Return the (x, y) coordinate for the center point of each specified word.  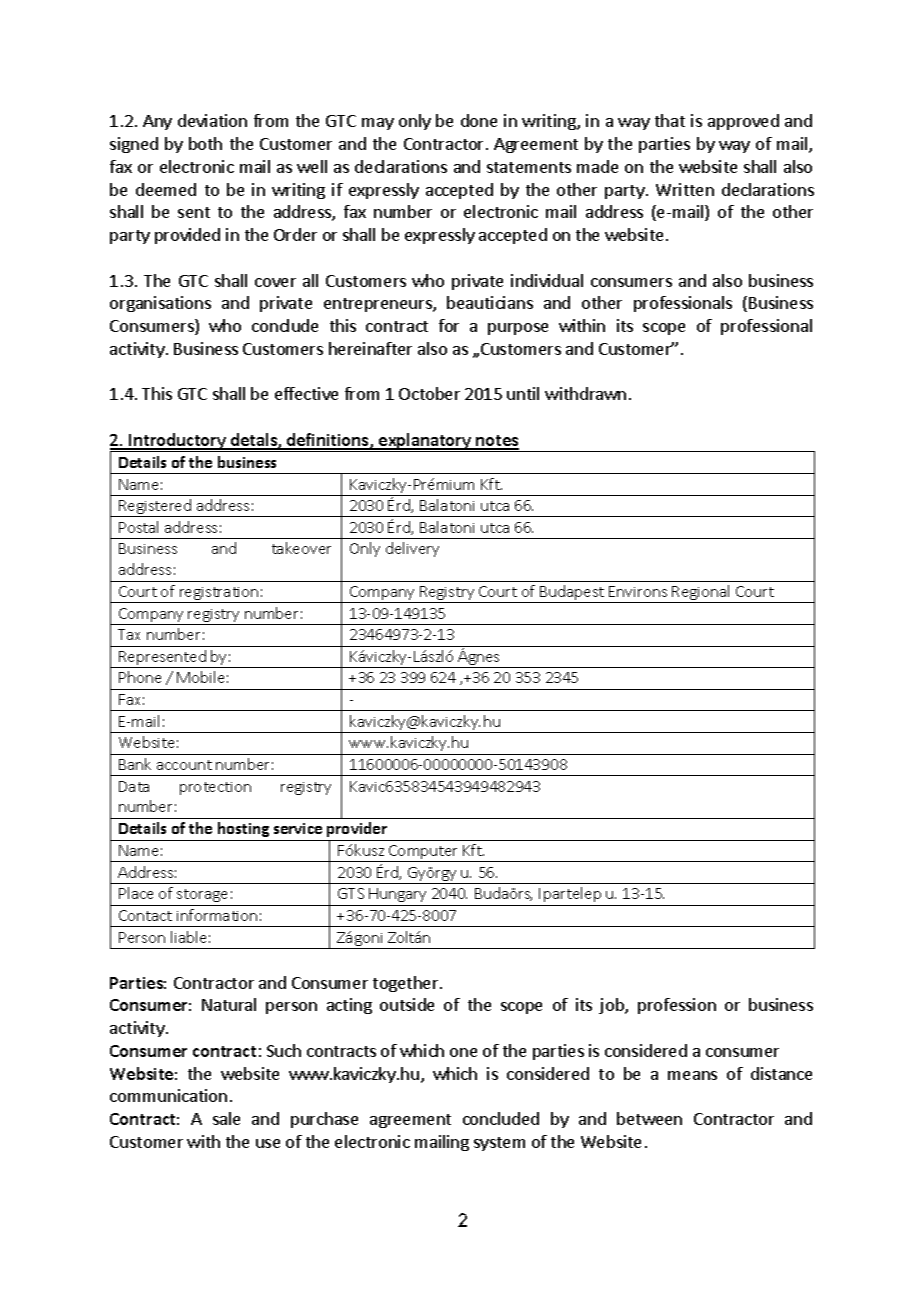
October (429, 393)
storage (202, 895)
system (499, 1144)
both (205, 143)
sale (226, 1118)
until (523, 393)
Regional (702, 594)
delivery (412, 549)
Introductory (178, 442)
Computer (424, 853)
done (479, 120)
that (670, 120)
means (692, 1075)
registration (219, 595)
